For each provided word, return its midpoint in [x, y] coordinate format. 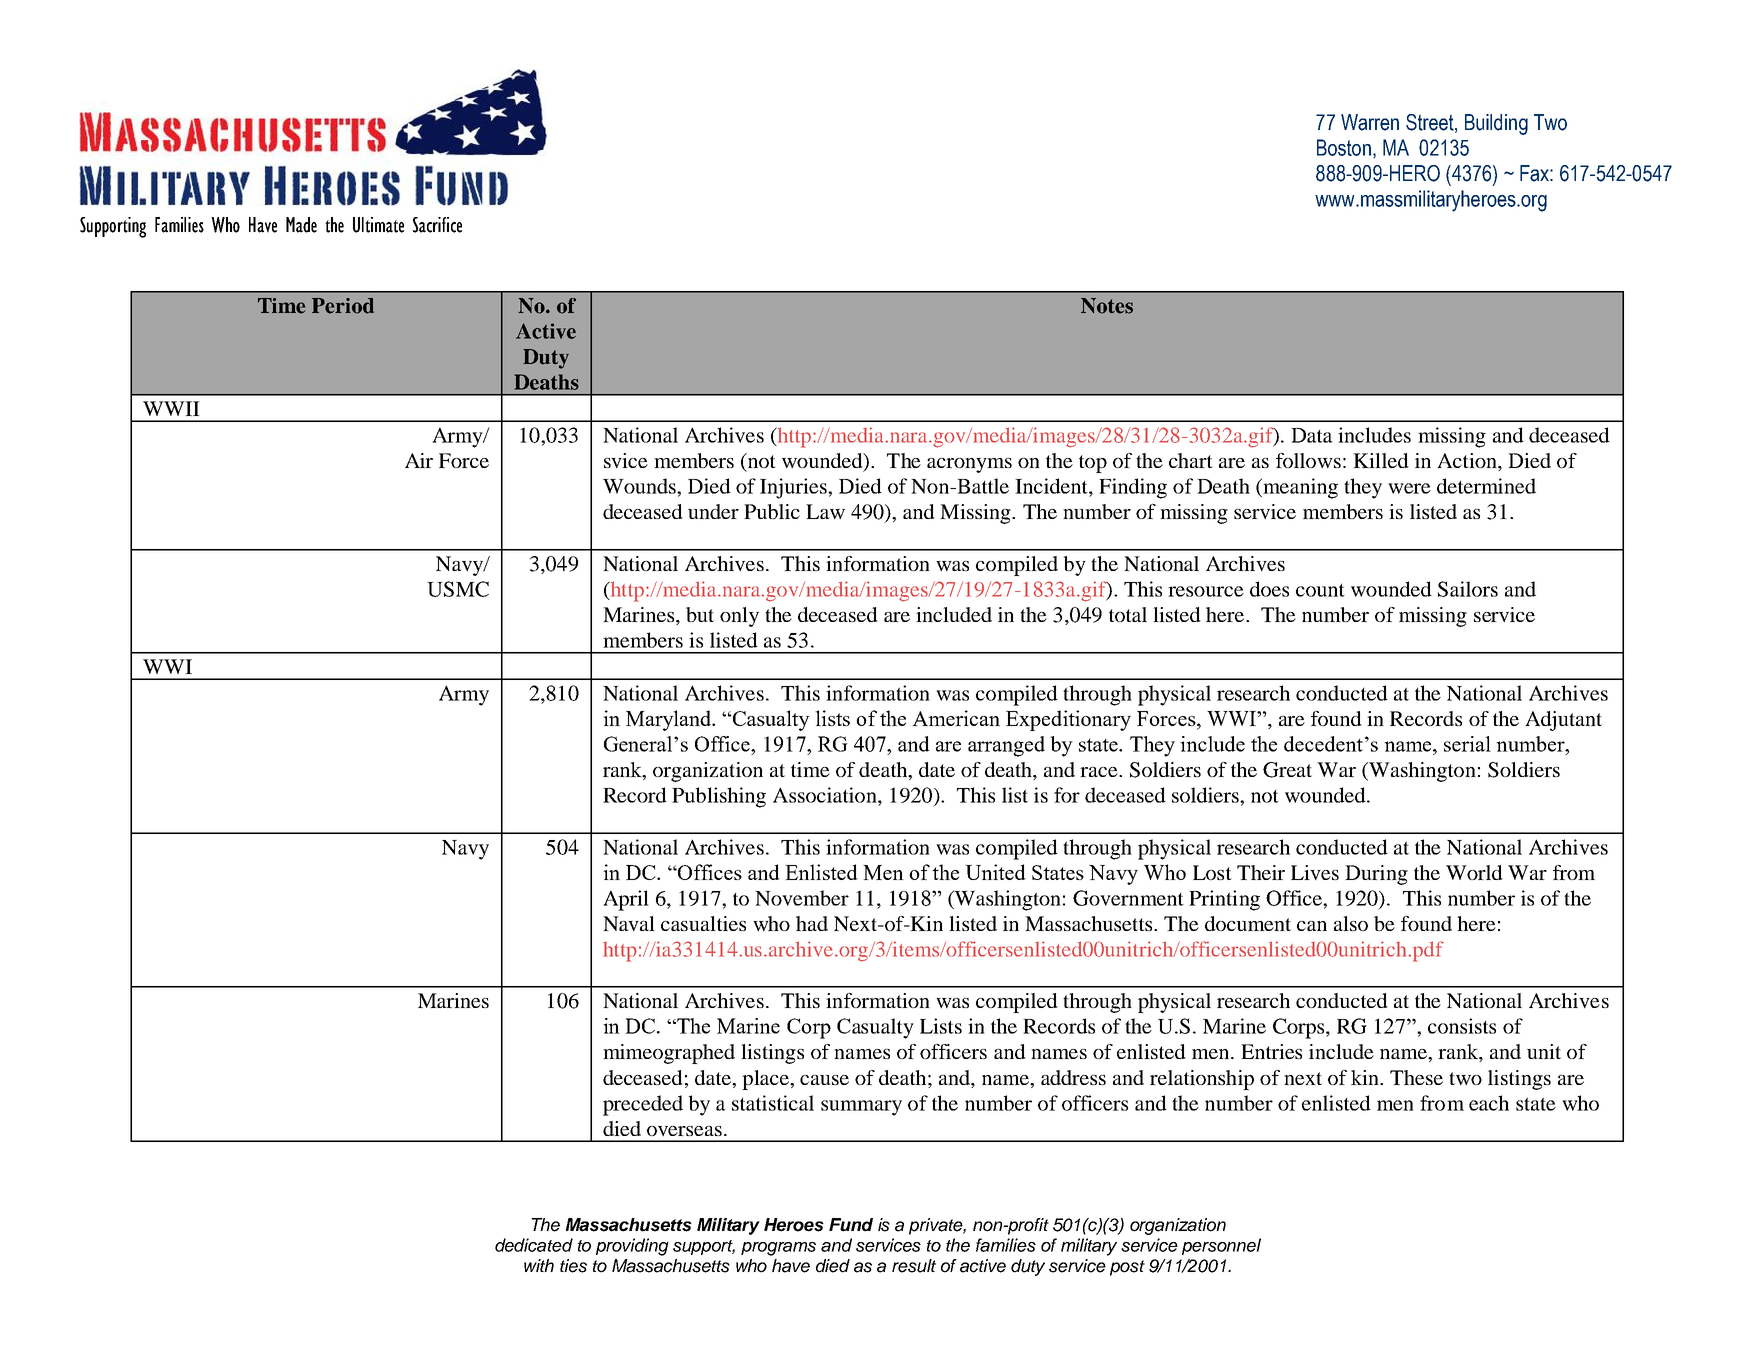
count [1320, 590]
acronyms [969, 465]
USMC [458, 589]
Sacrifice [437, 225]
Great [1287, 770]
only [739, 617]
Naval [629, 923]
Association [826, 795]
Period [343, 306]
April [626, 900]
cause [824, 1080]
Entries [1271, 1051]
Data [1312, 435]
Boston [1344, 147]
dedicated [534, 1245]
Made [301, 225]
